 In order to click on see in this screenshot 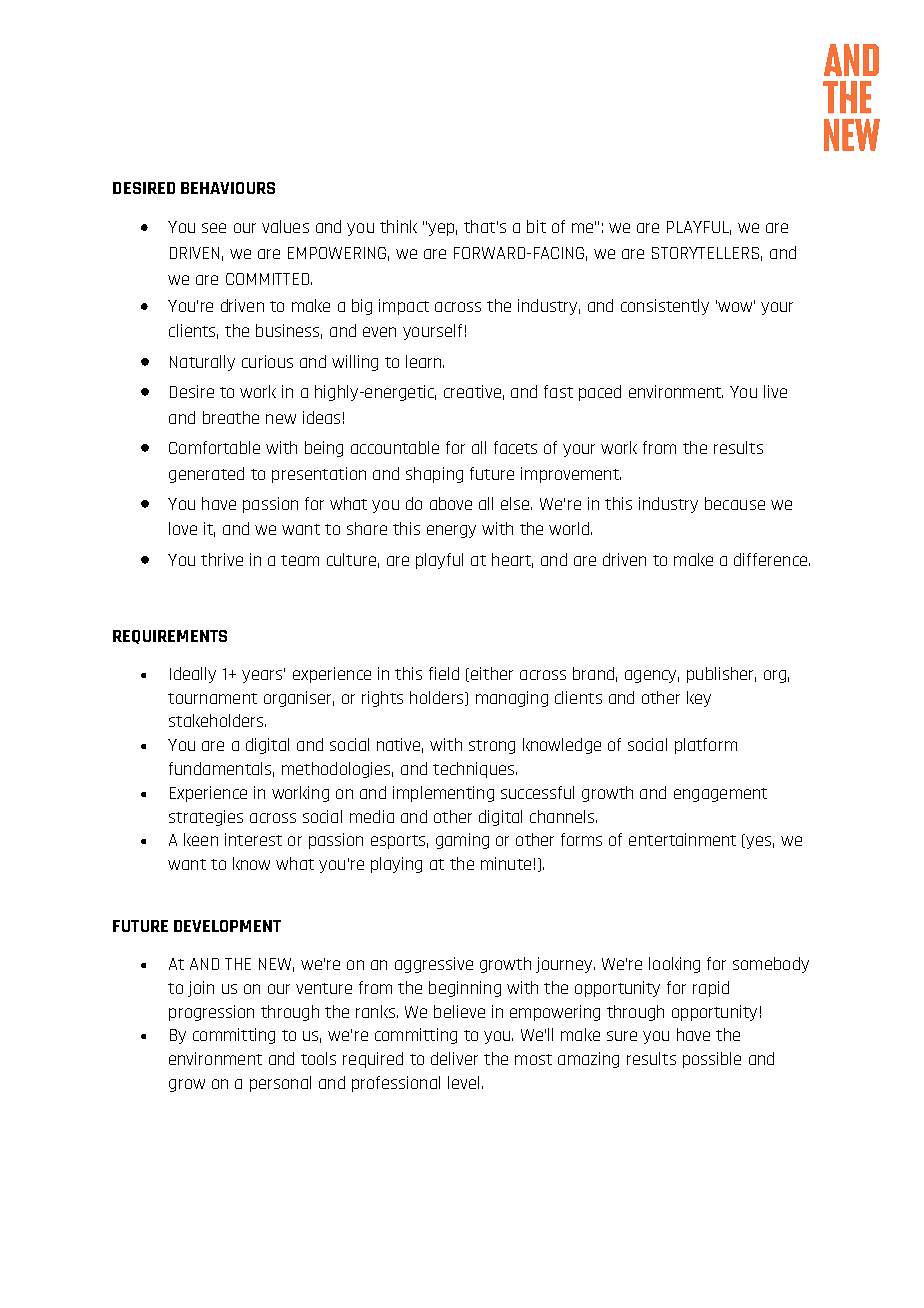, I will do `click(214, 228)`.
